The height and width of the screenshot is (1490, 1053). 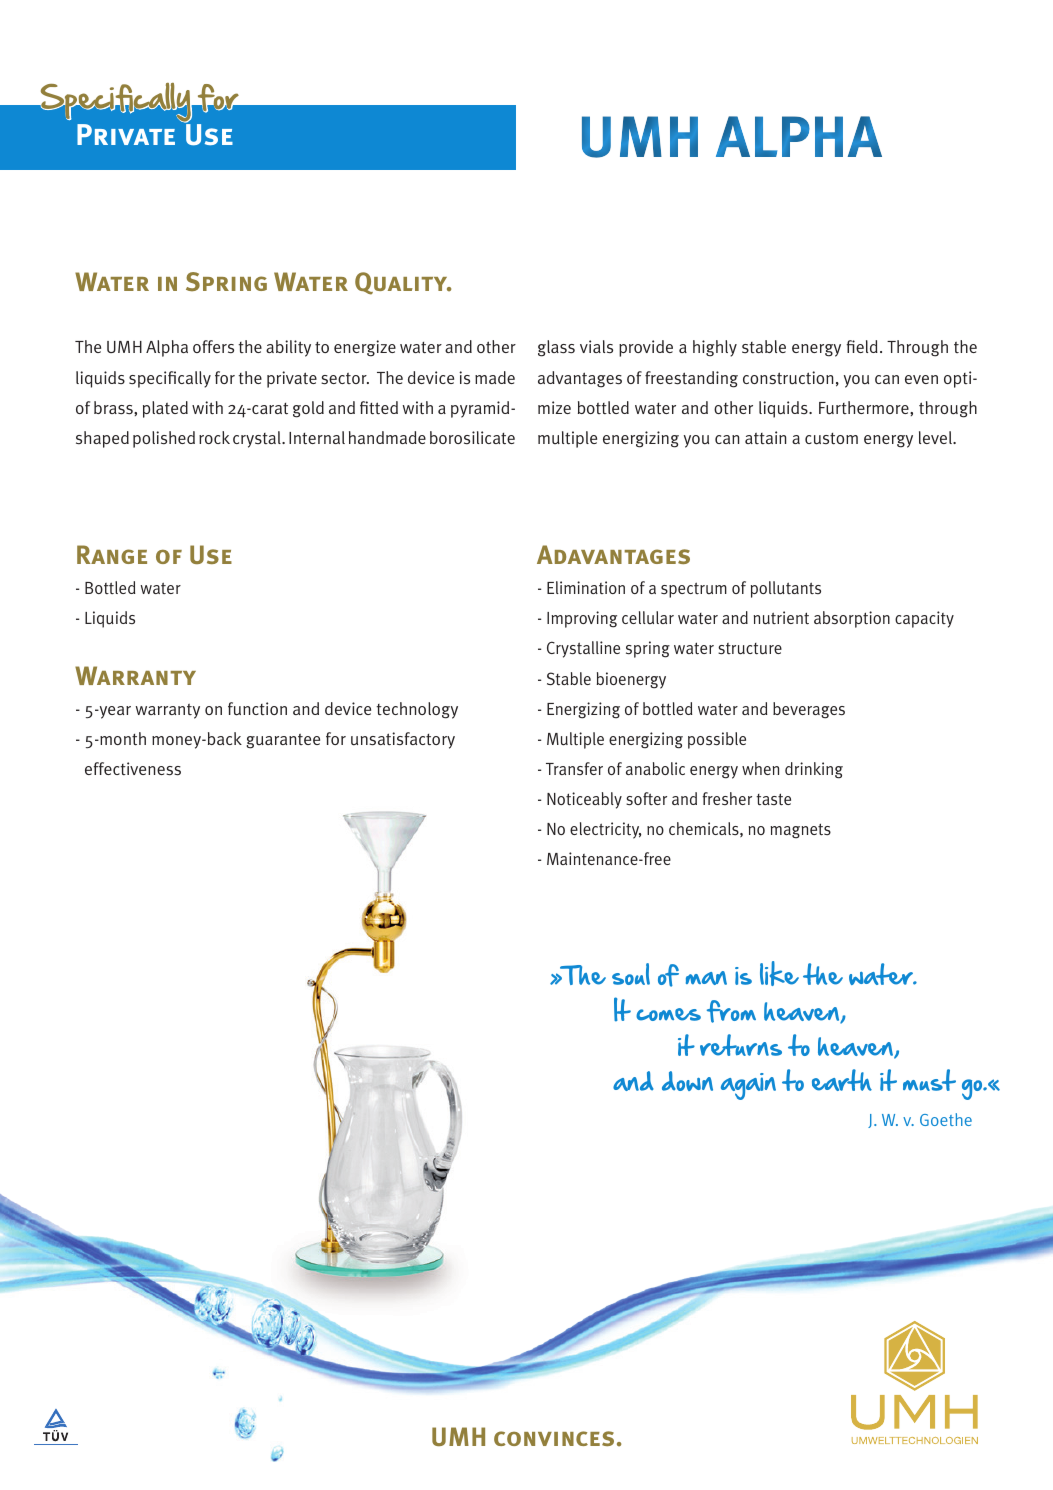 I want to click on convinces, so click(x=554, y=1438).
